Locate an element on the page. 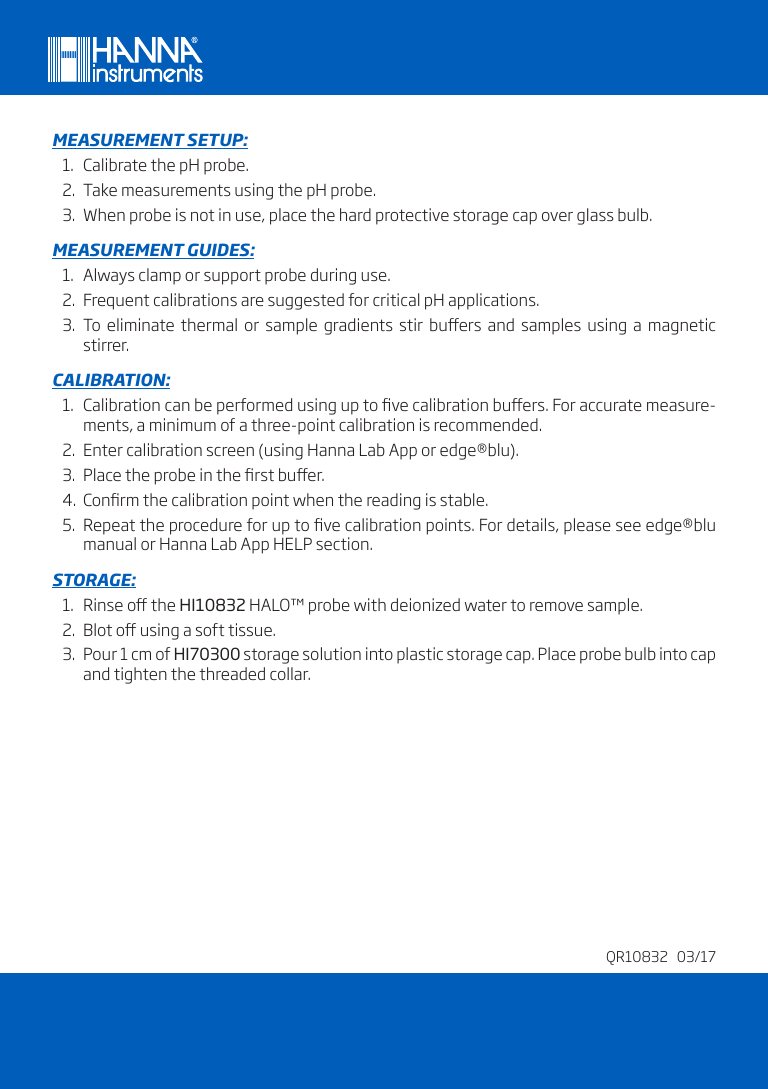 Image resolution: width=768 pixels, height=1089 pixels. tighten is located at coordinates (140, 675).
